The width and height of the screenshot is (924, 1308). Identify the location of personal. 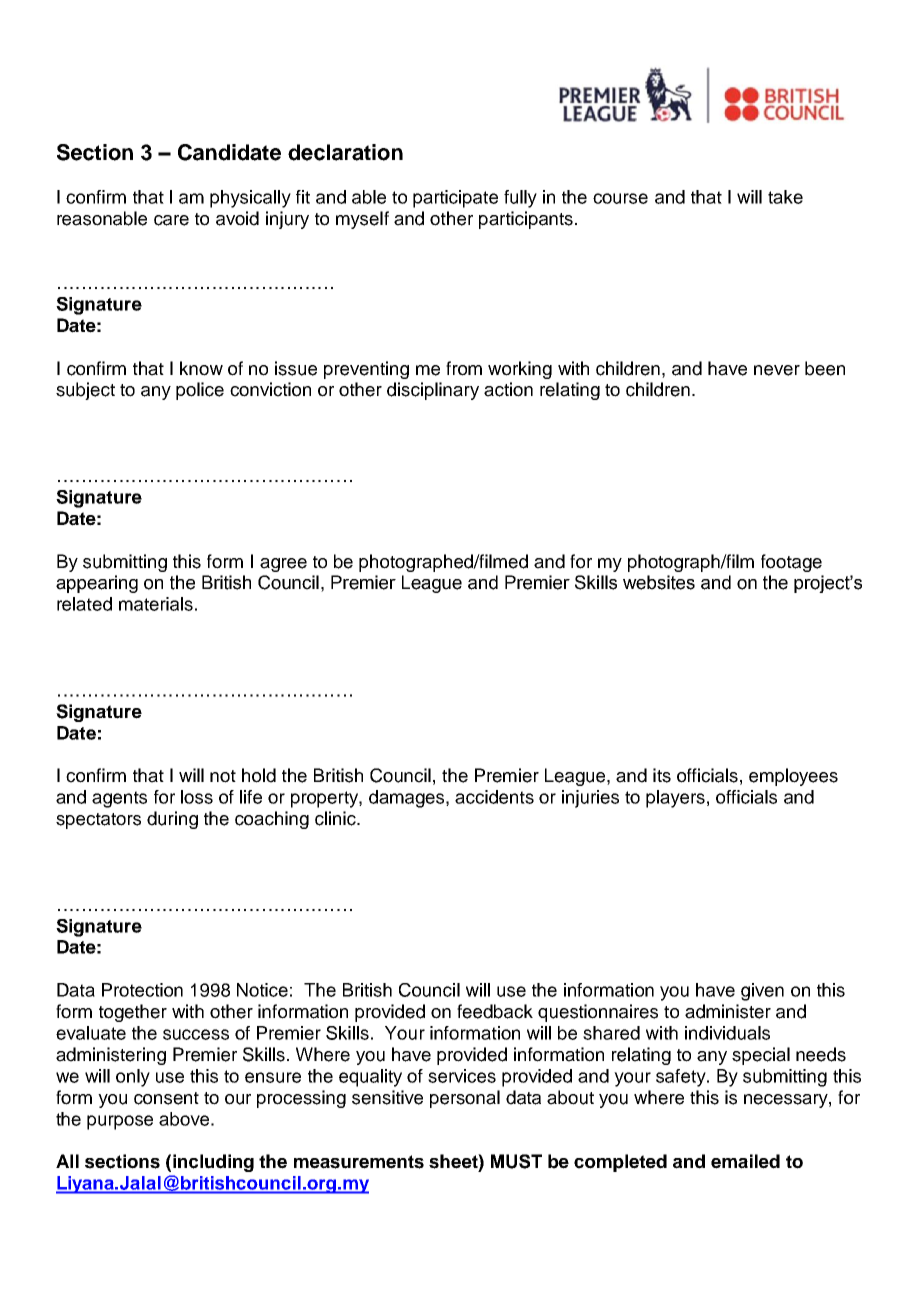
(465, 1099).
